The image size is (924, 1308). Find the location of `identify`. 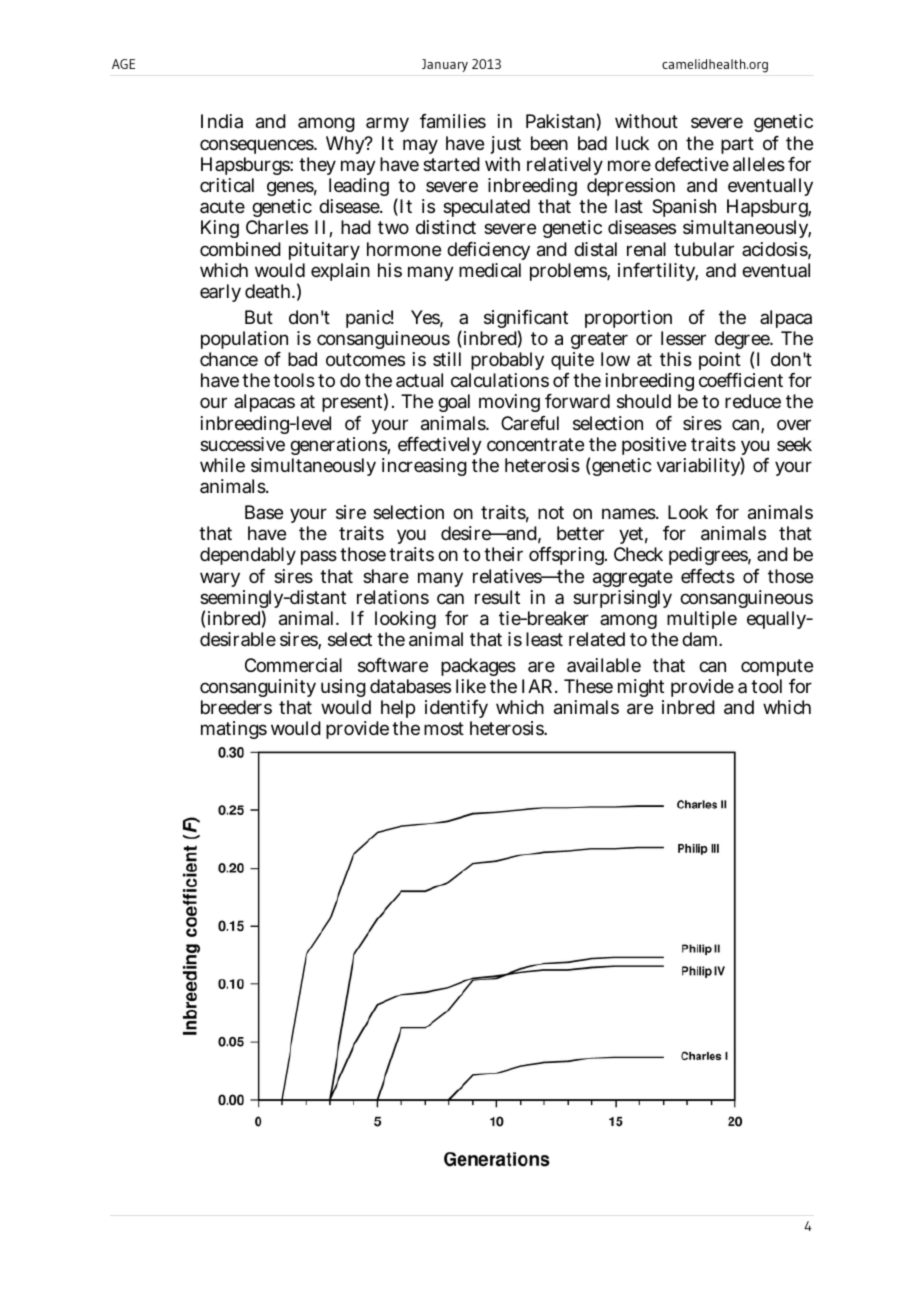

identify is located at coordinates (456, 711).
